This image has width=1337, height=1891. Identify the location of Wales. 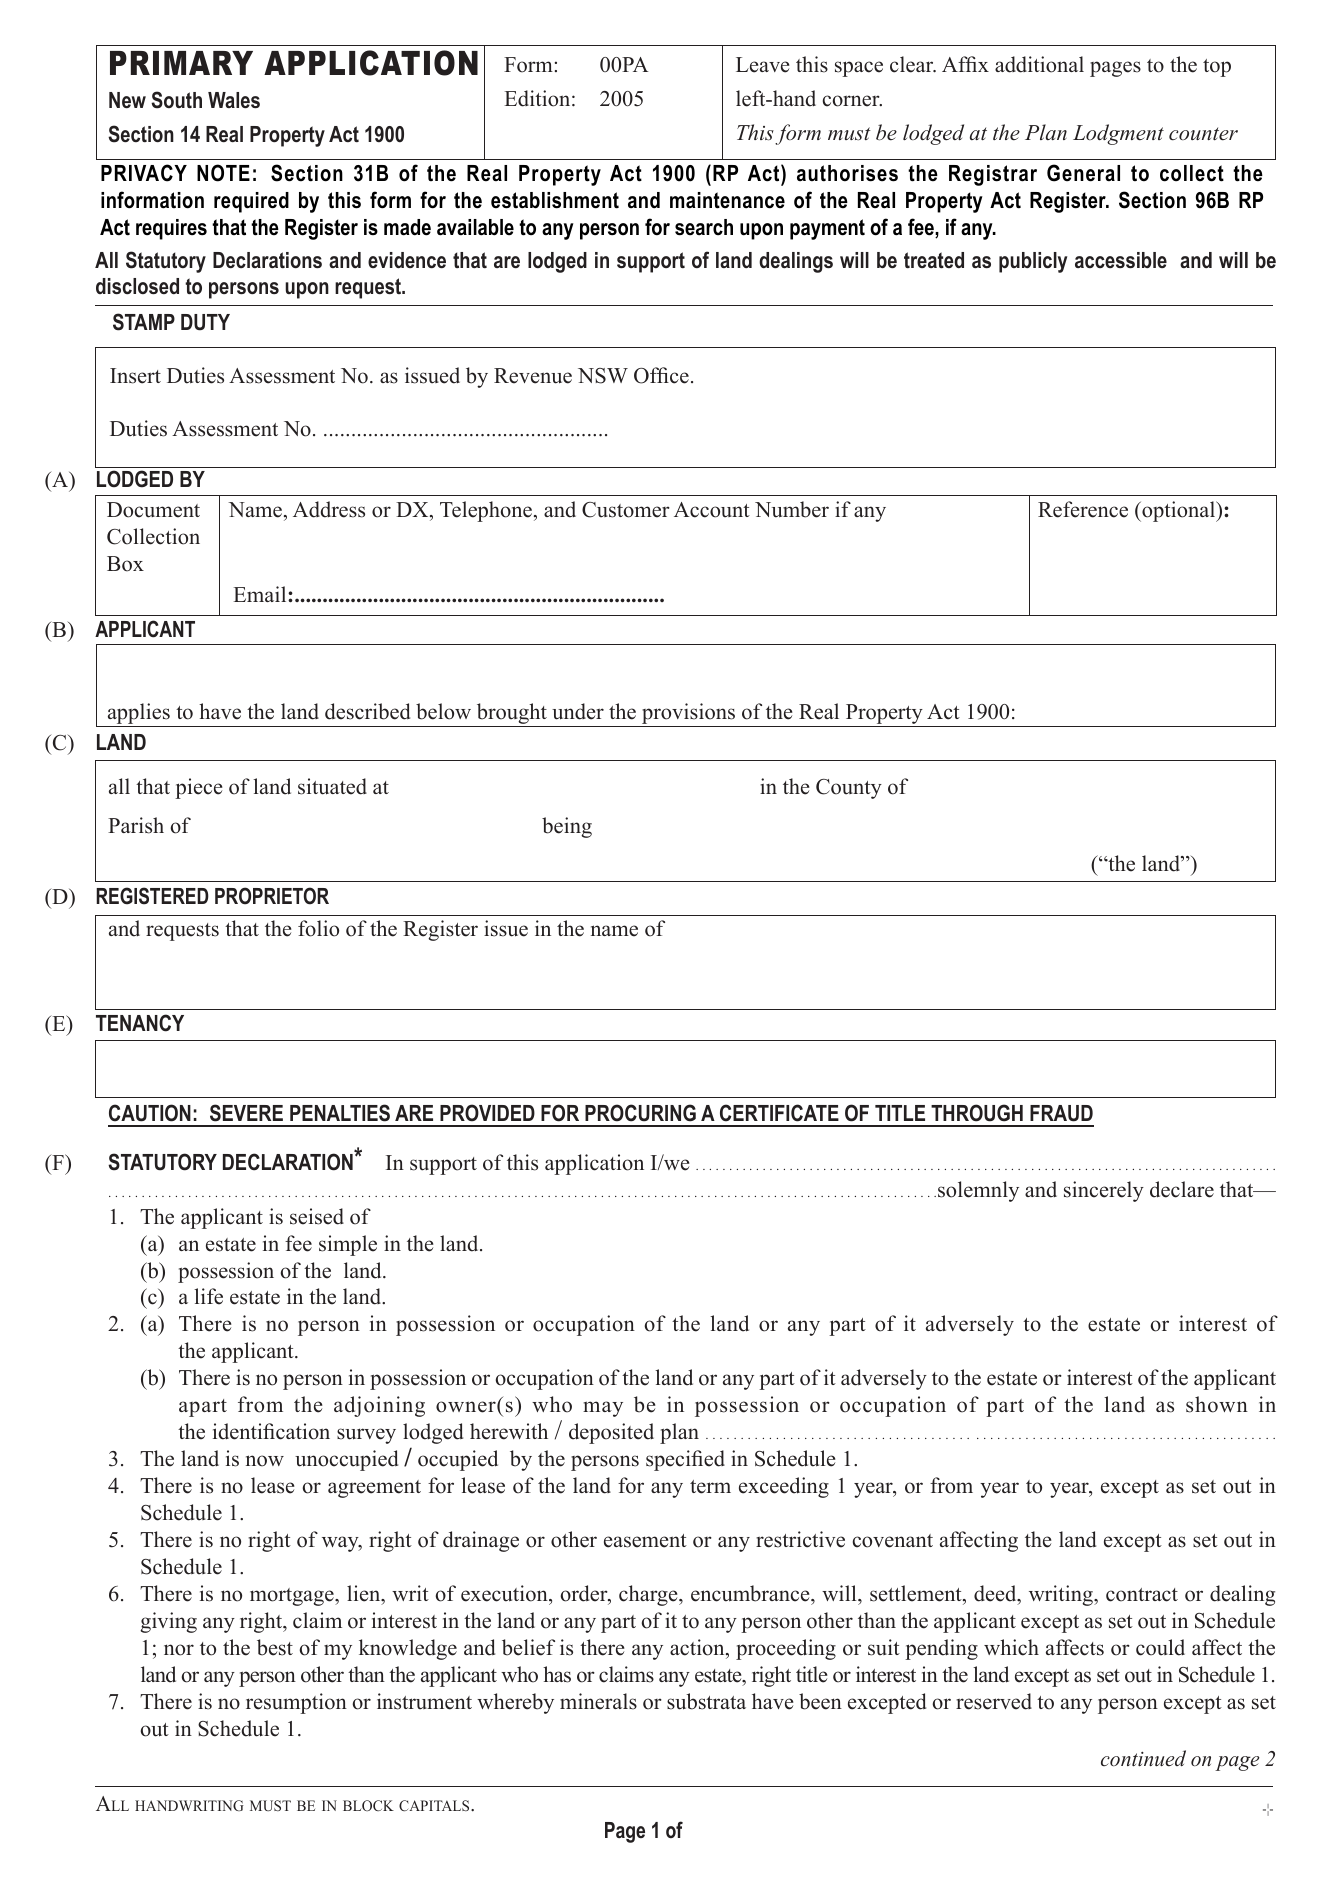
(234, 100).
